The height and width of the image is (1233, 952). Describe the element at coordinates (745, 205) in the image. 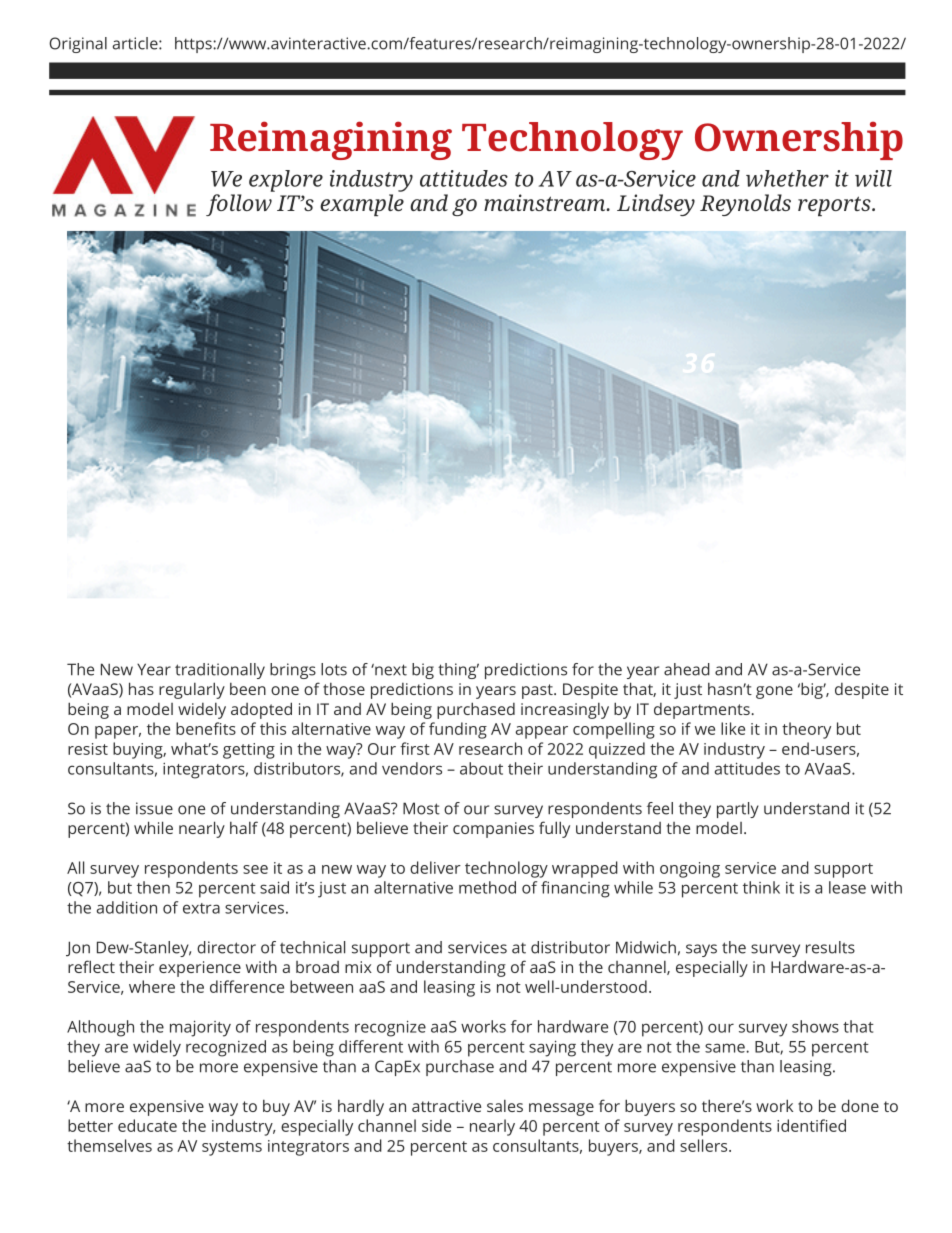

I see `Reynolds` at that location.
